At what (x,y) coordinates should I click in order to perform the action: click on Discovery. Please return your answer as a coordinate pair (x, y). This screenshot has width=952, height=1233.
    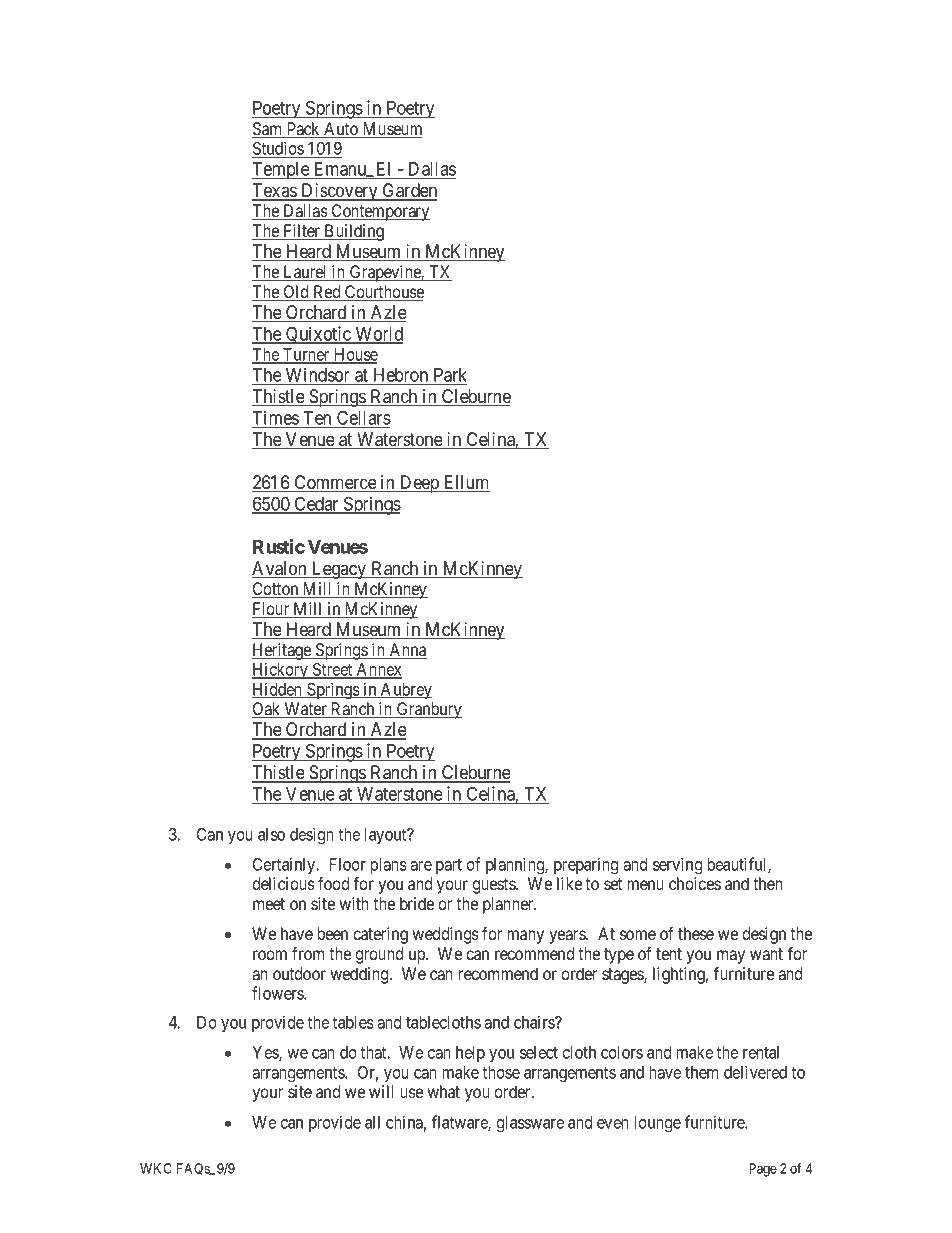
    Looking at the image, I should click on (339, 192).
